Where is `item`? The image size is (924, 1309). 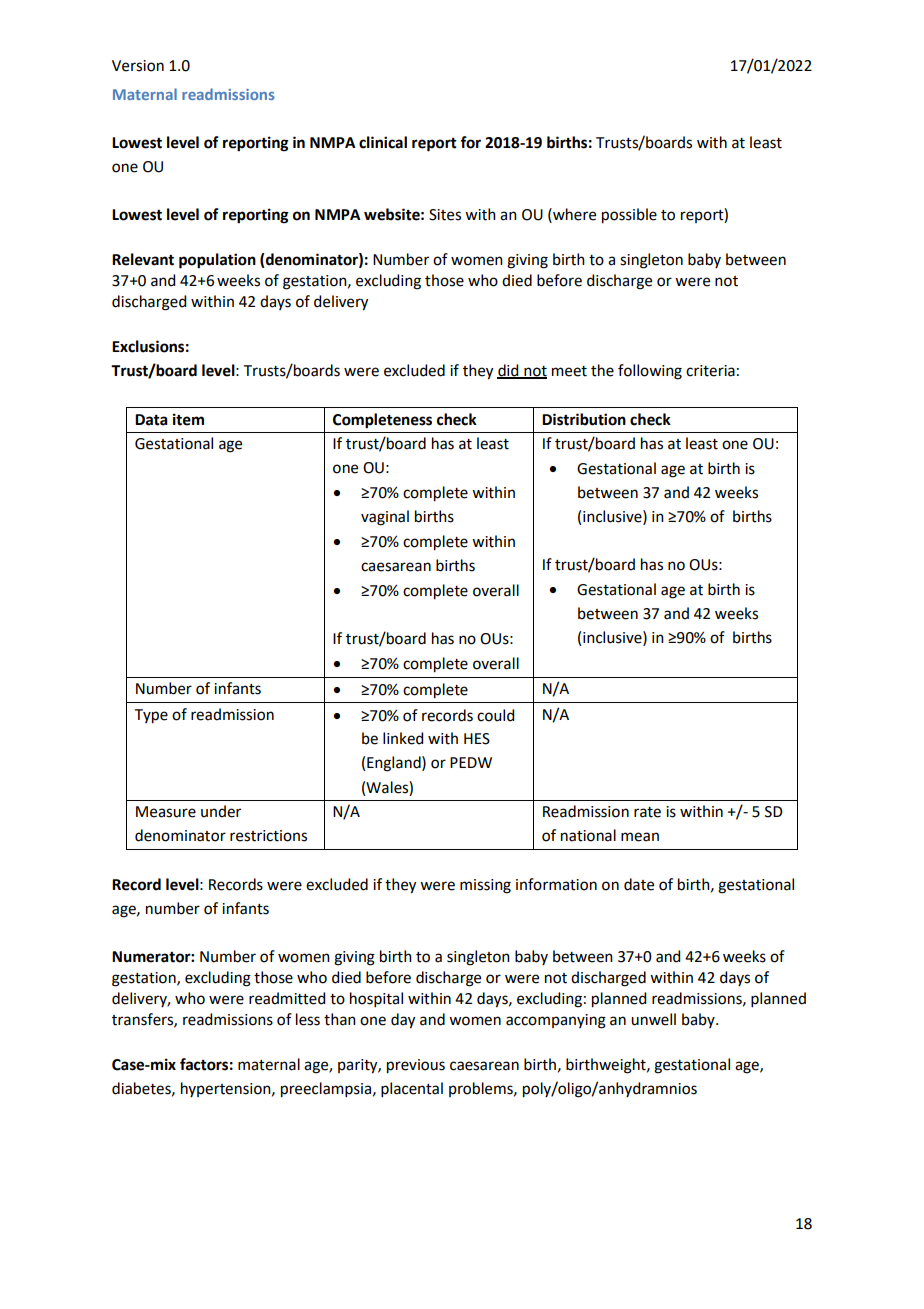 item is located at coordinates (188, 419).
